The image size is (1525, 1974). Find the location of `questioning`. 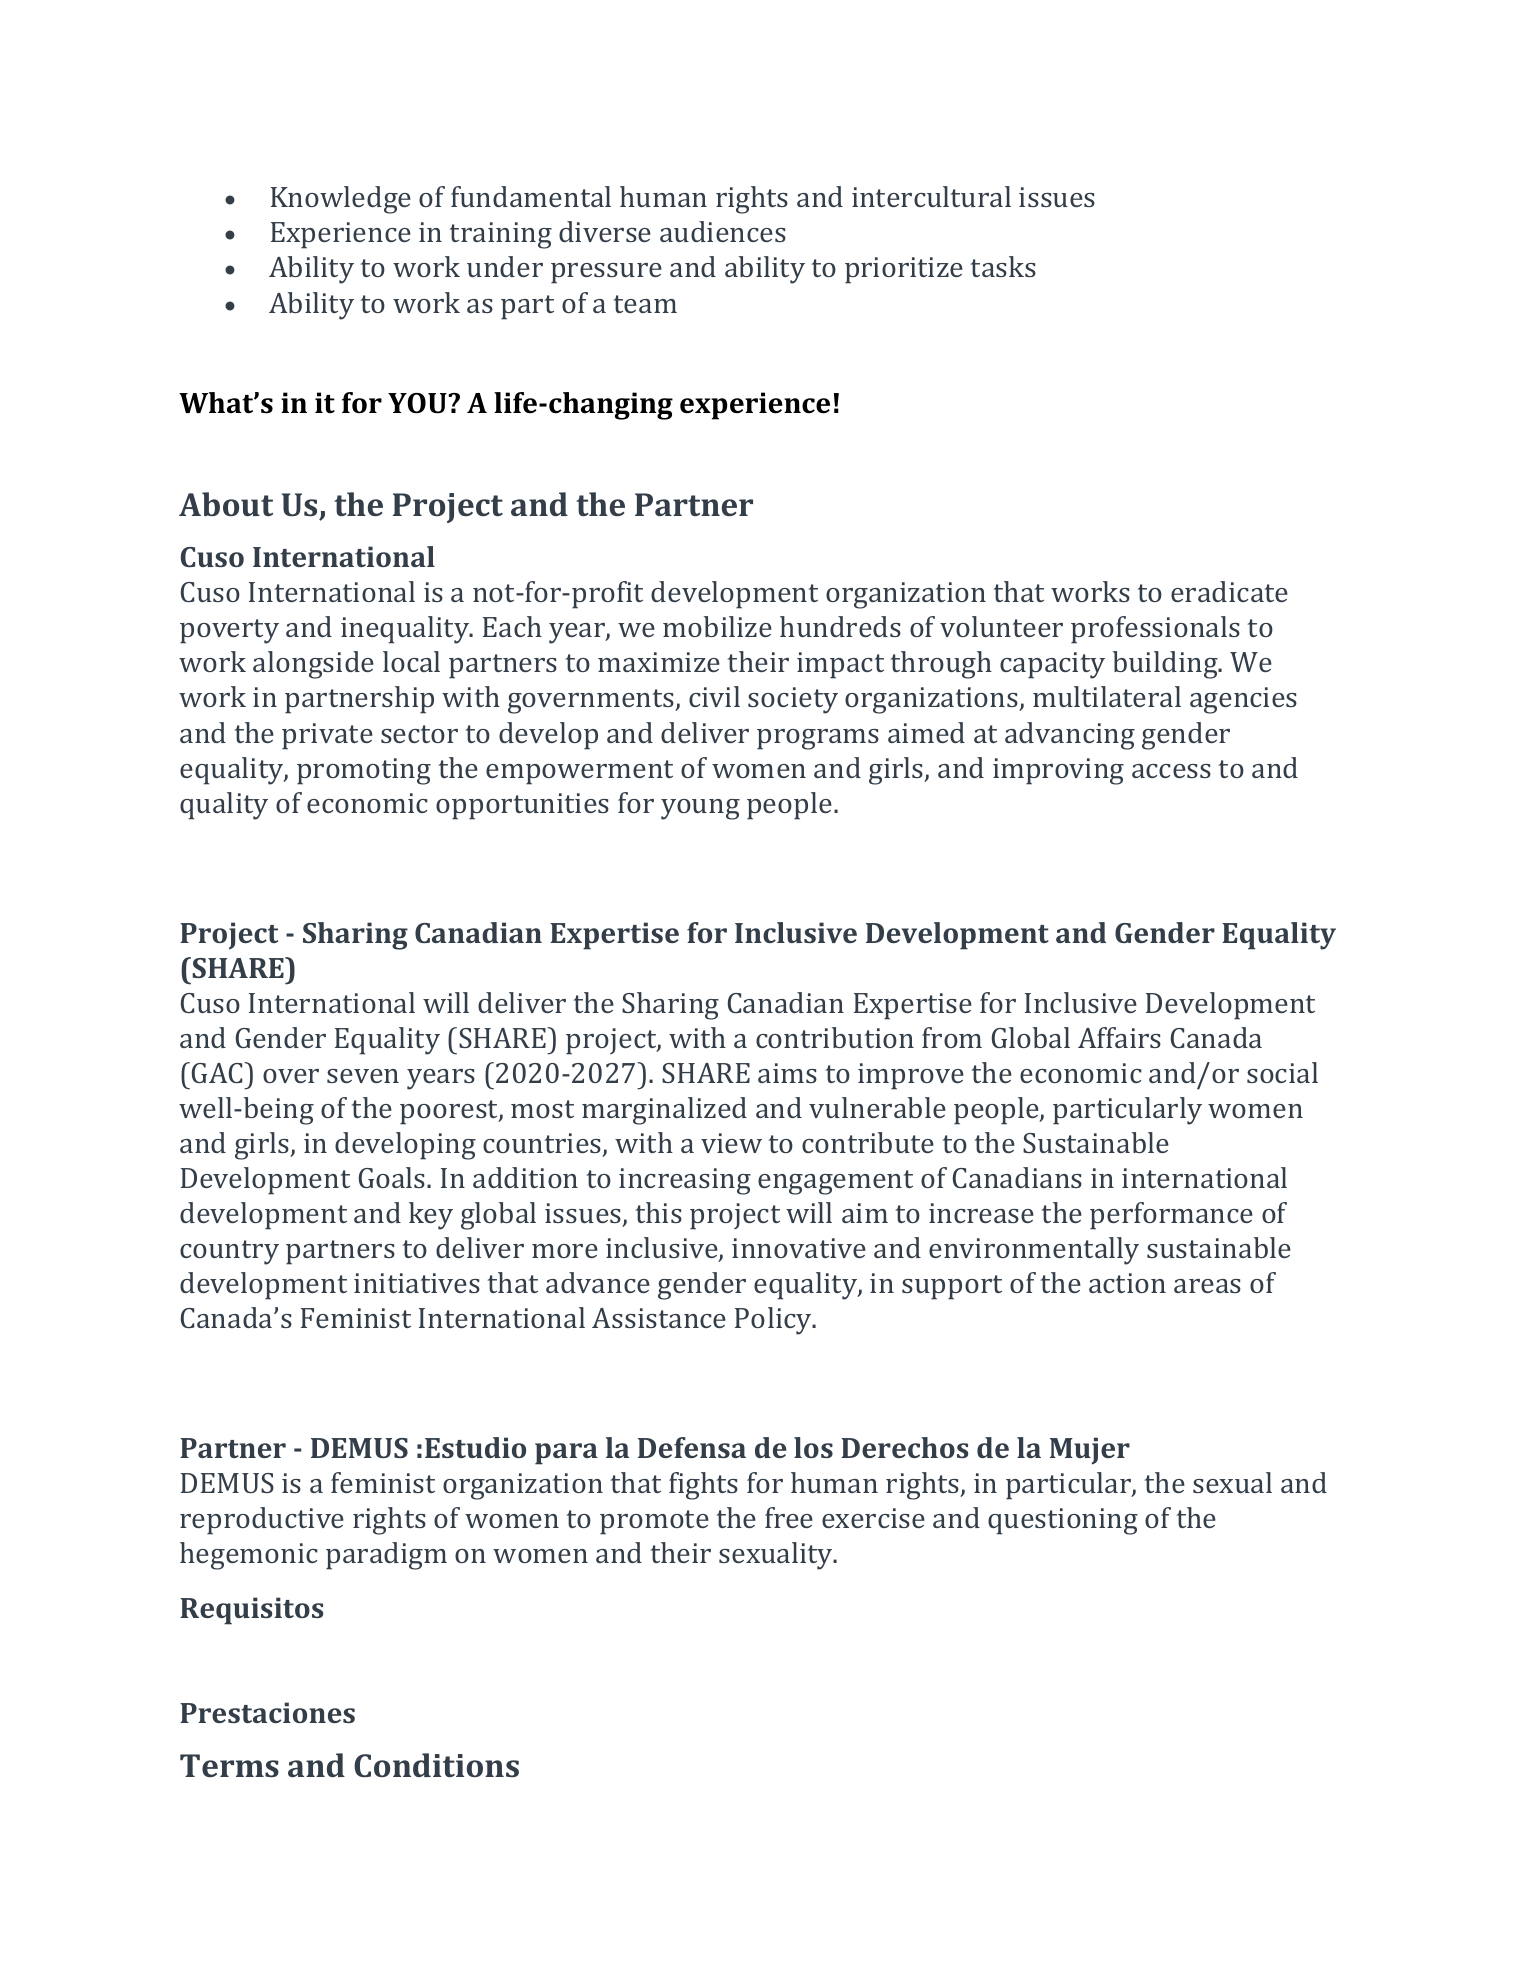

questioning is located at coordinates (1063, 1521).
